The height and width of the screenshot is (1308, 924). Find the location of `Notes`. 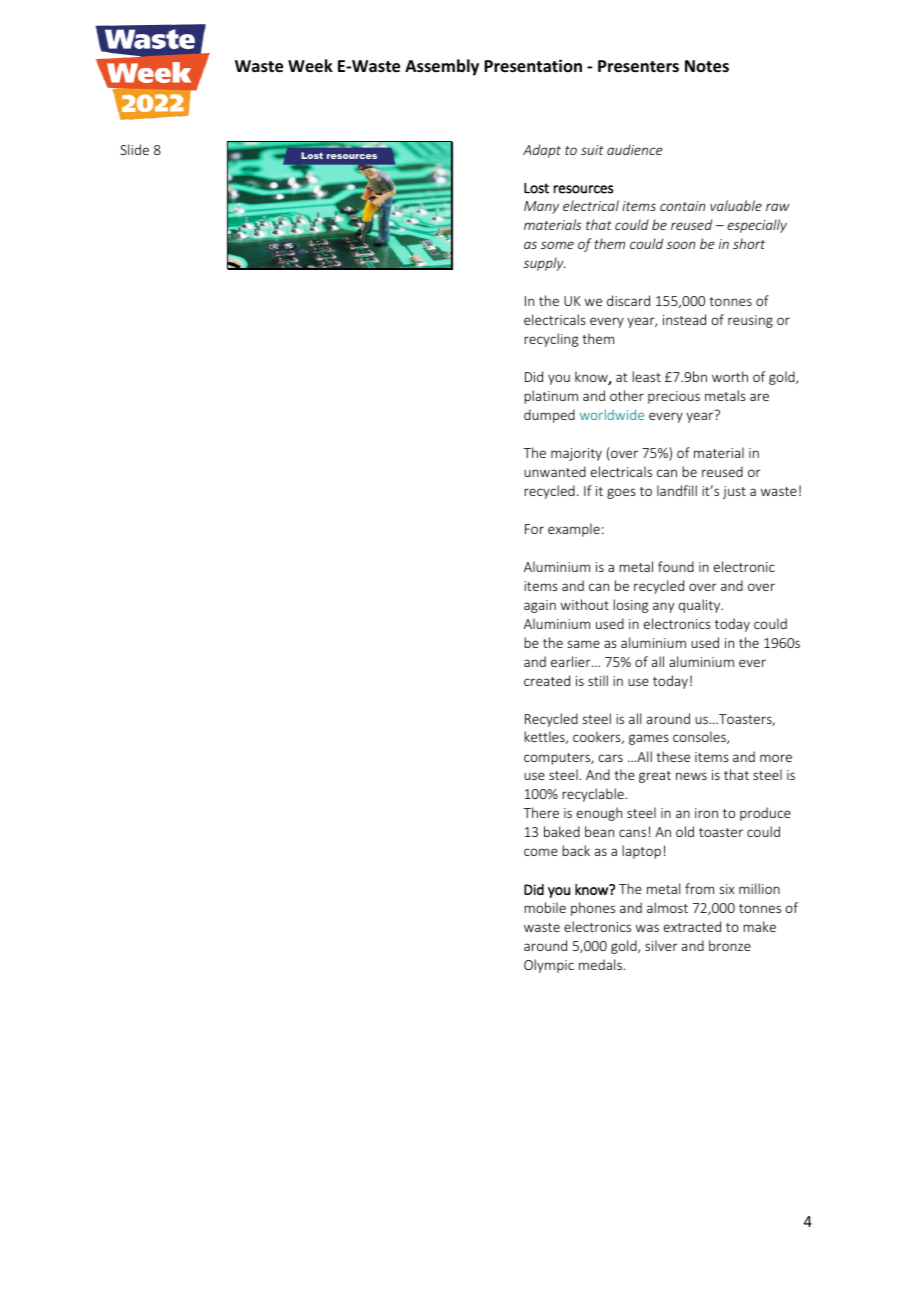

Notes is located at coordinates (707, 66).
